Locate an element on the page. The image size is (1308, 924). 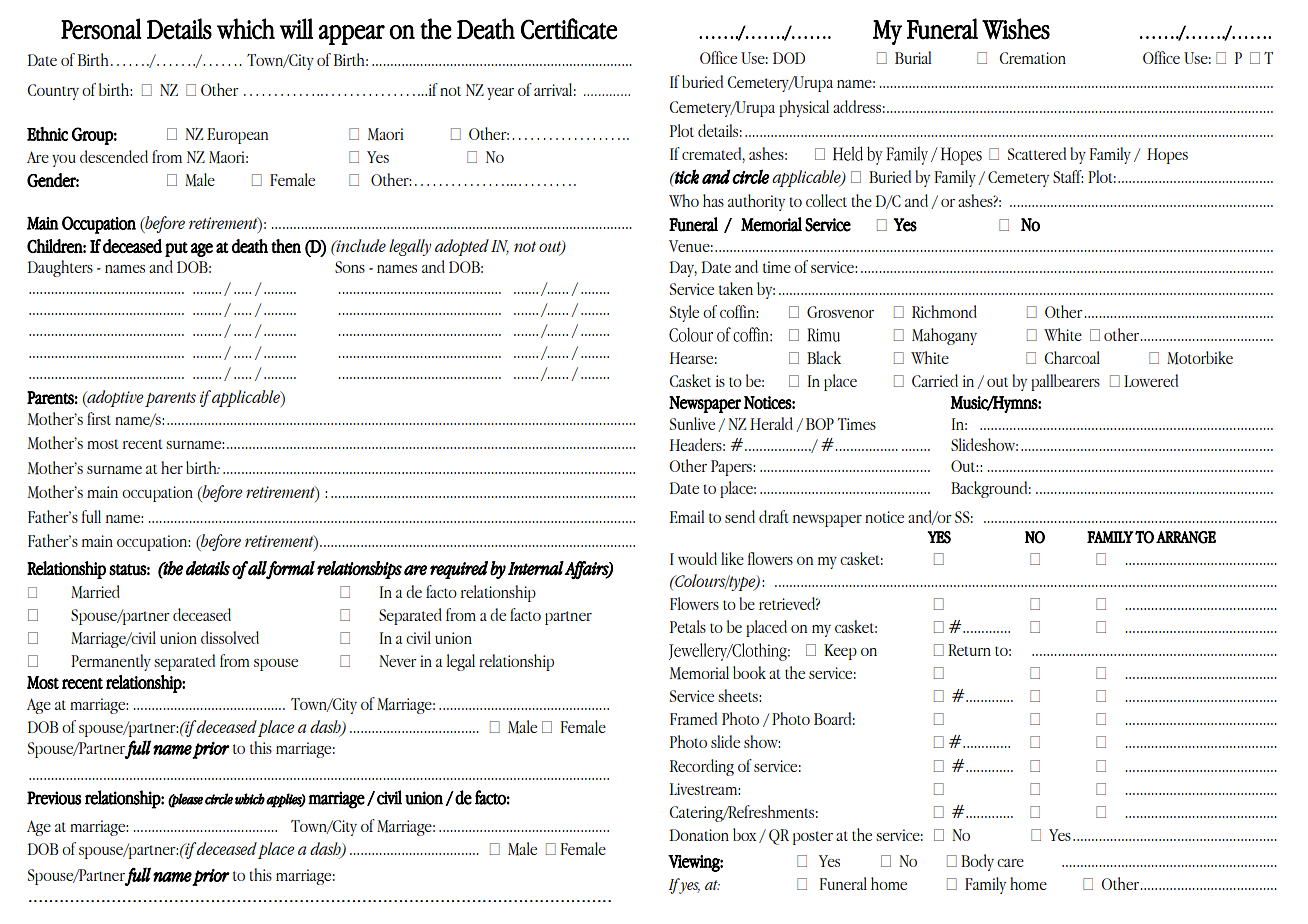
Staff is located at coordinates (1068, 176).
